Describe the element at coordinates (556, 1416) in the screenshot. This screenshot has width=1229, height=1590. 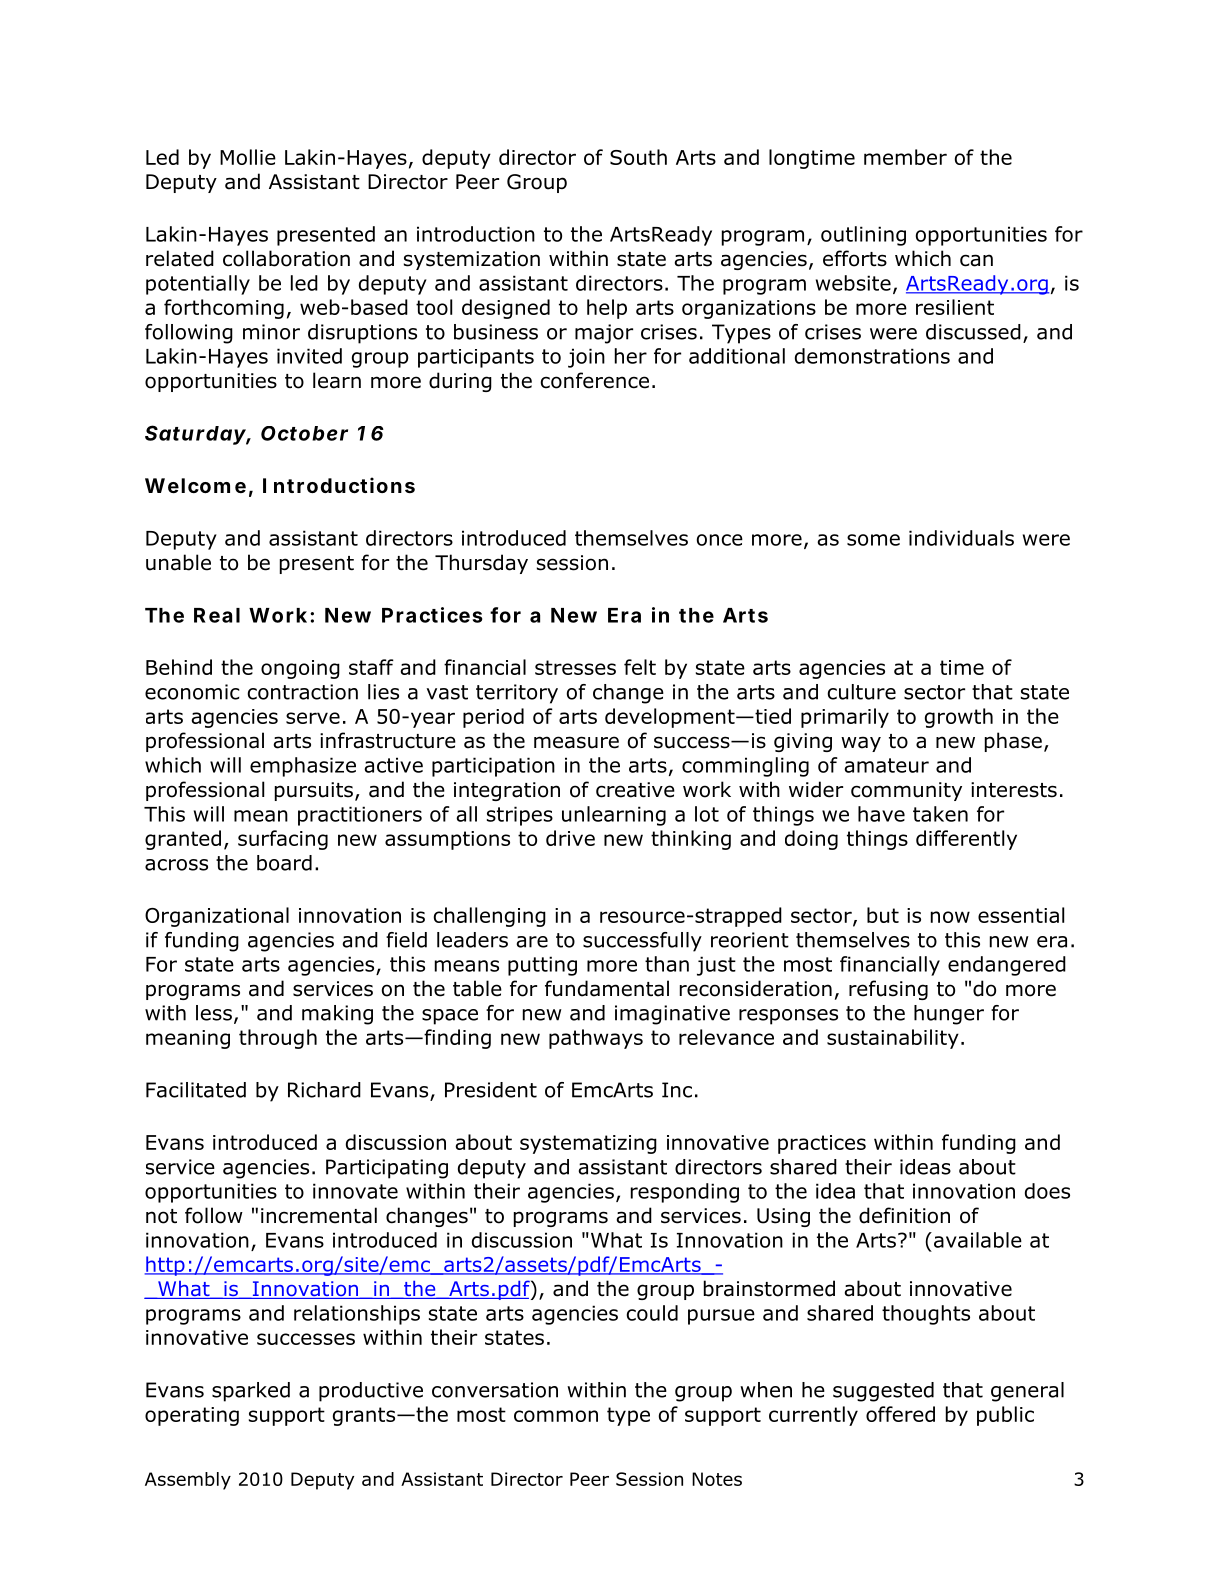
I see `common` at that location.
